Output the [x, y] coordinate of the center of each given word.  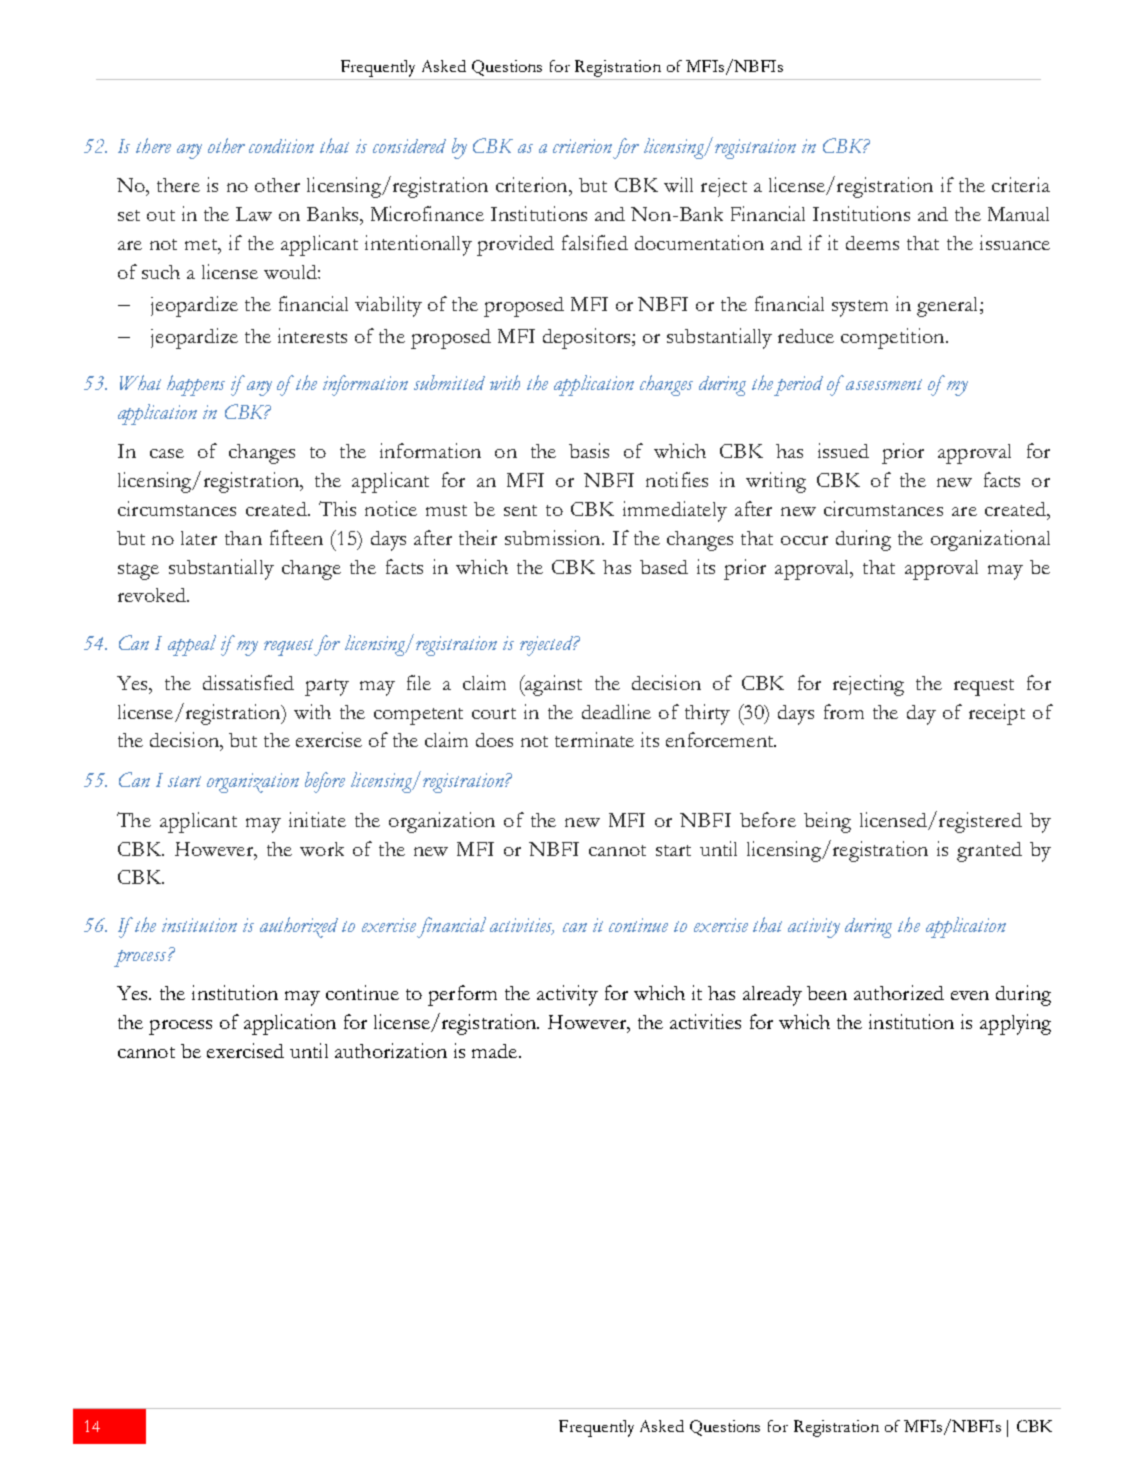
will [678, 184]
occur [804, 540]
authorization [391, 1050]
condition [281, 146]
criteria [1021, 184]
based [664, 567]
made [494, 1051]
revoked [153, 595]
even [970, 995]
